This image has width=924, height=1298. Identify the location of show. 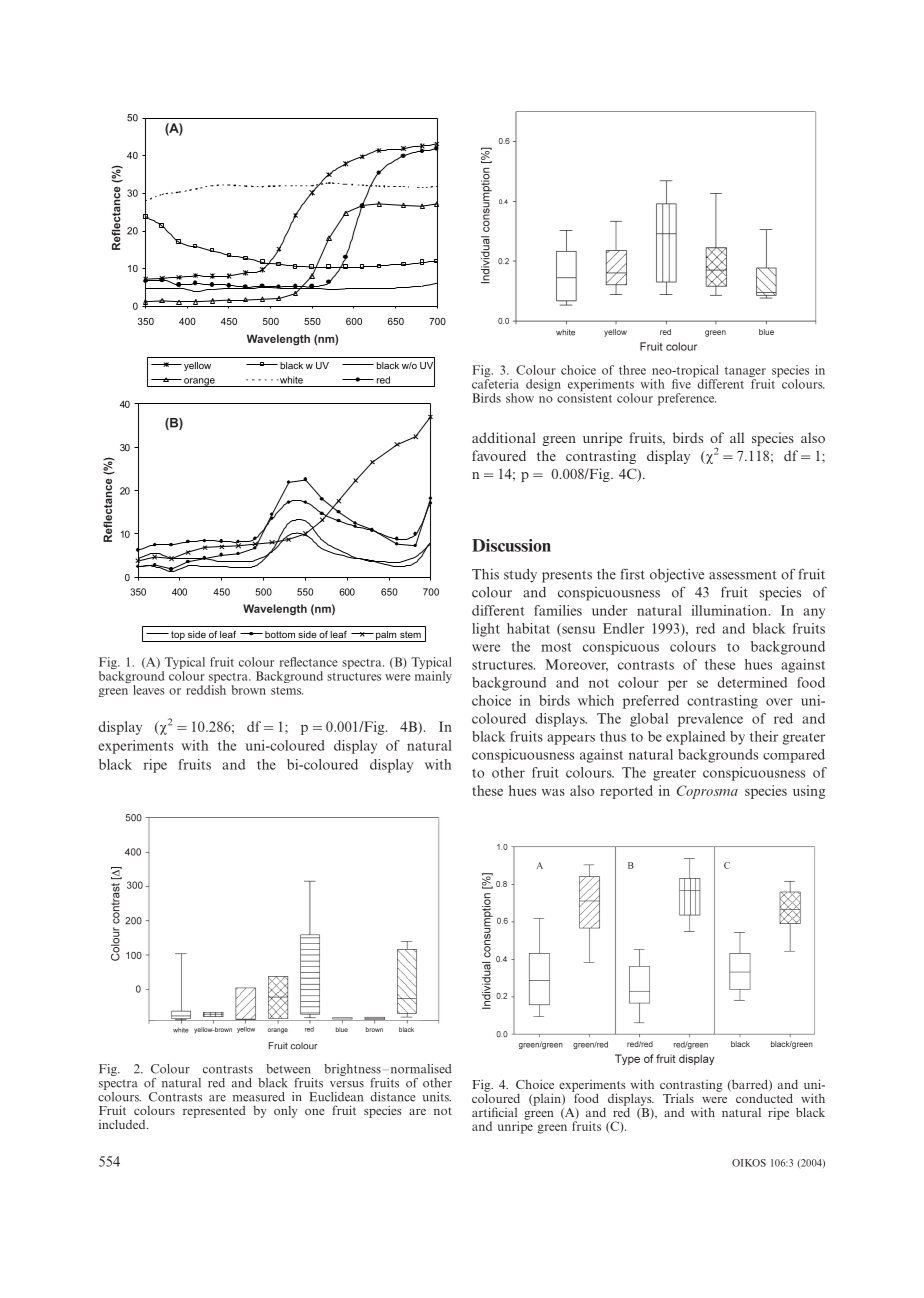
(520, 398).
